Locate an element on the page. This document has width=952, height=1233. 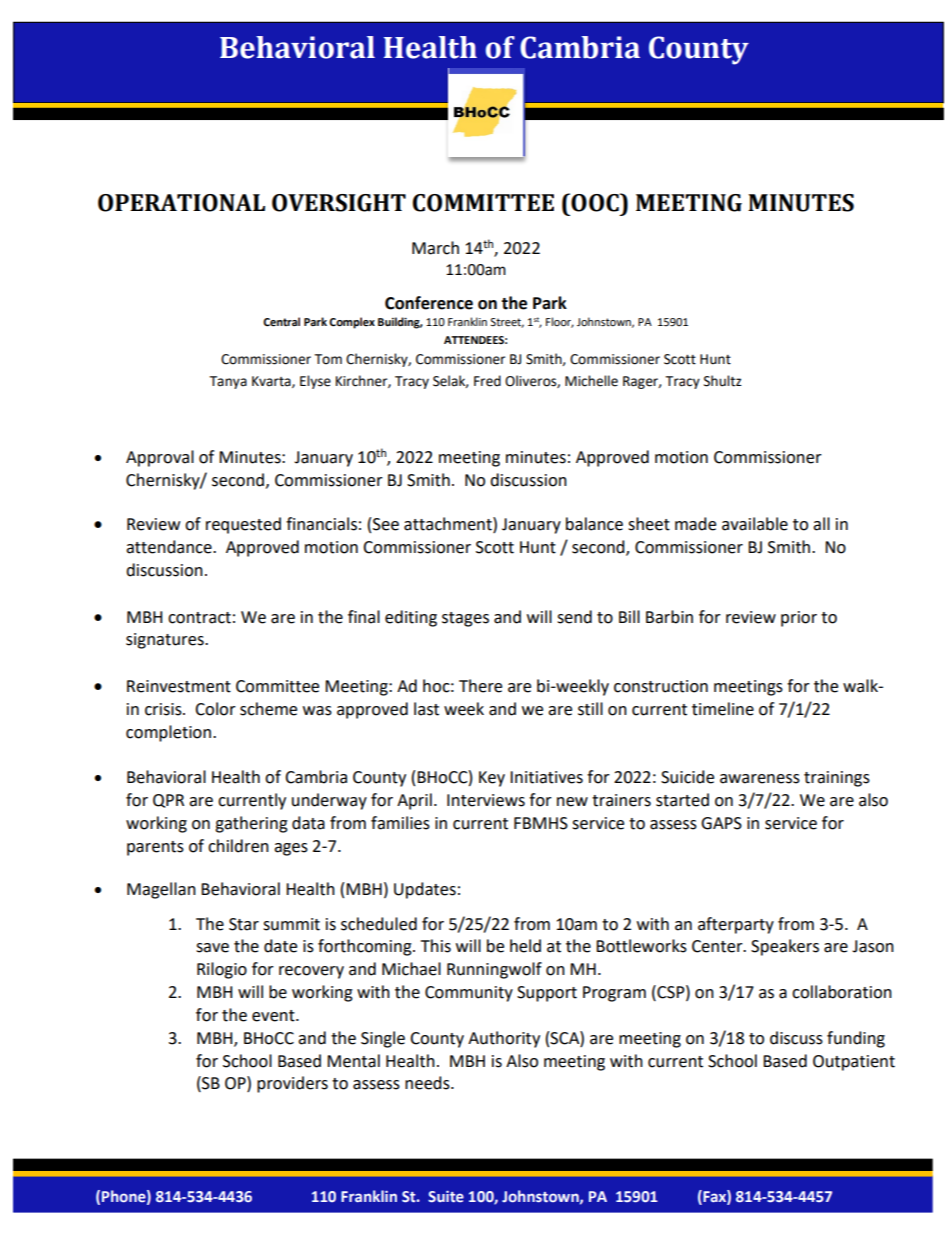
providers is located at coordinates (292, 1084).
